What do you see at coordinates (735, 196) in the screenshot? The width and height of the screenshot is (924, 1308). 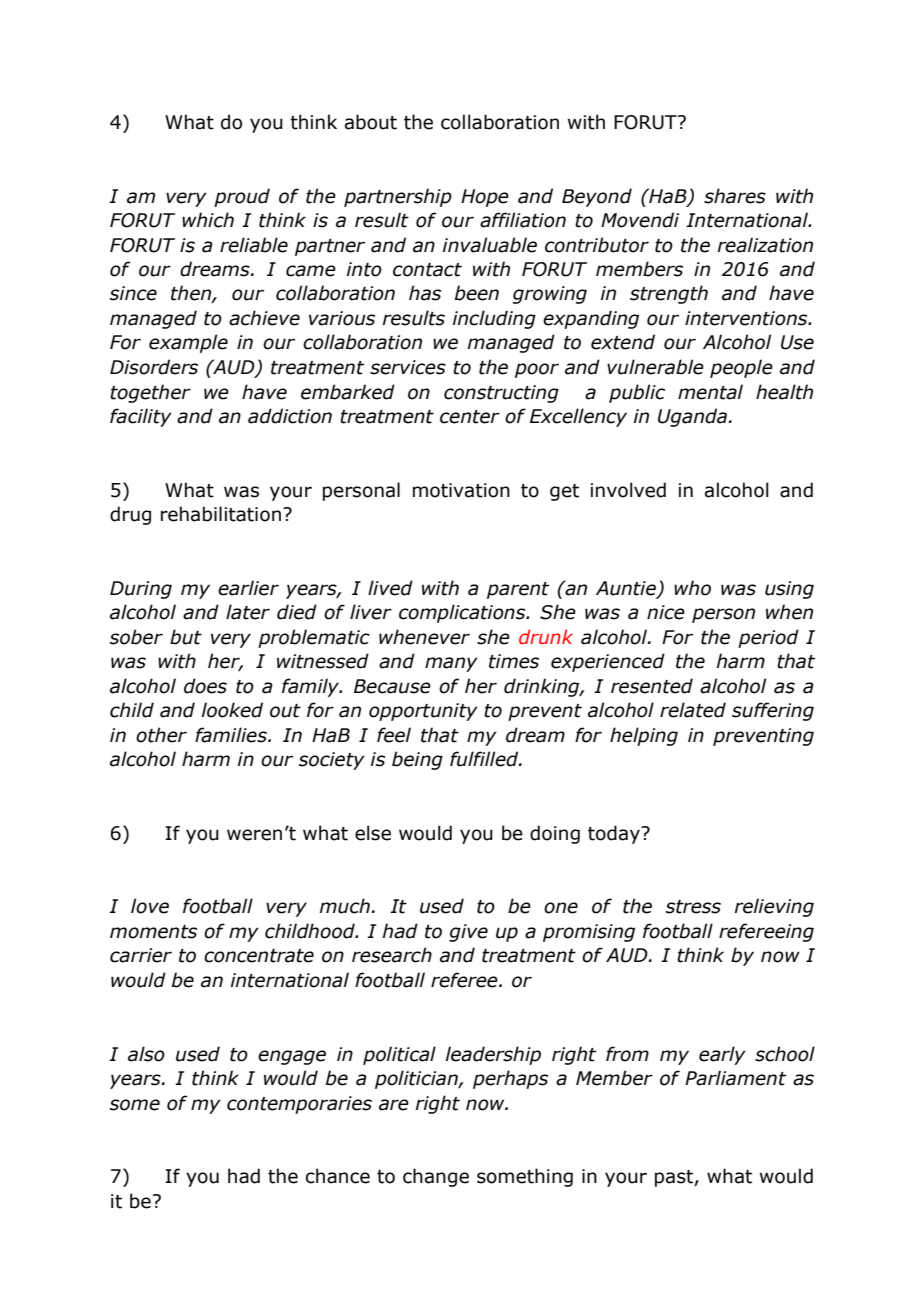 I see `shares` at bounding box center [735, 196].
